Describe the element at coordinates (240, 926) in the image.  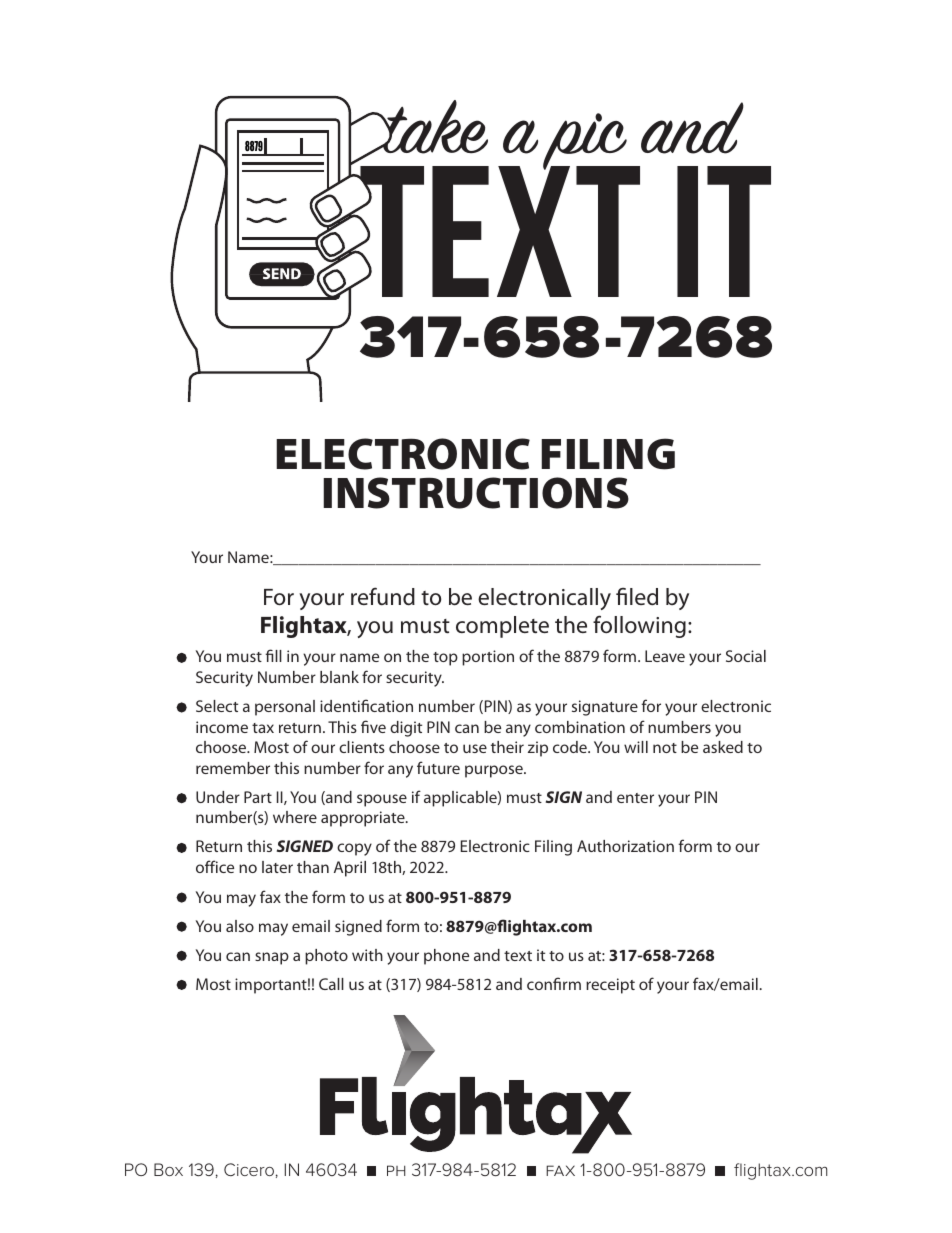
I see `also` at that location.
